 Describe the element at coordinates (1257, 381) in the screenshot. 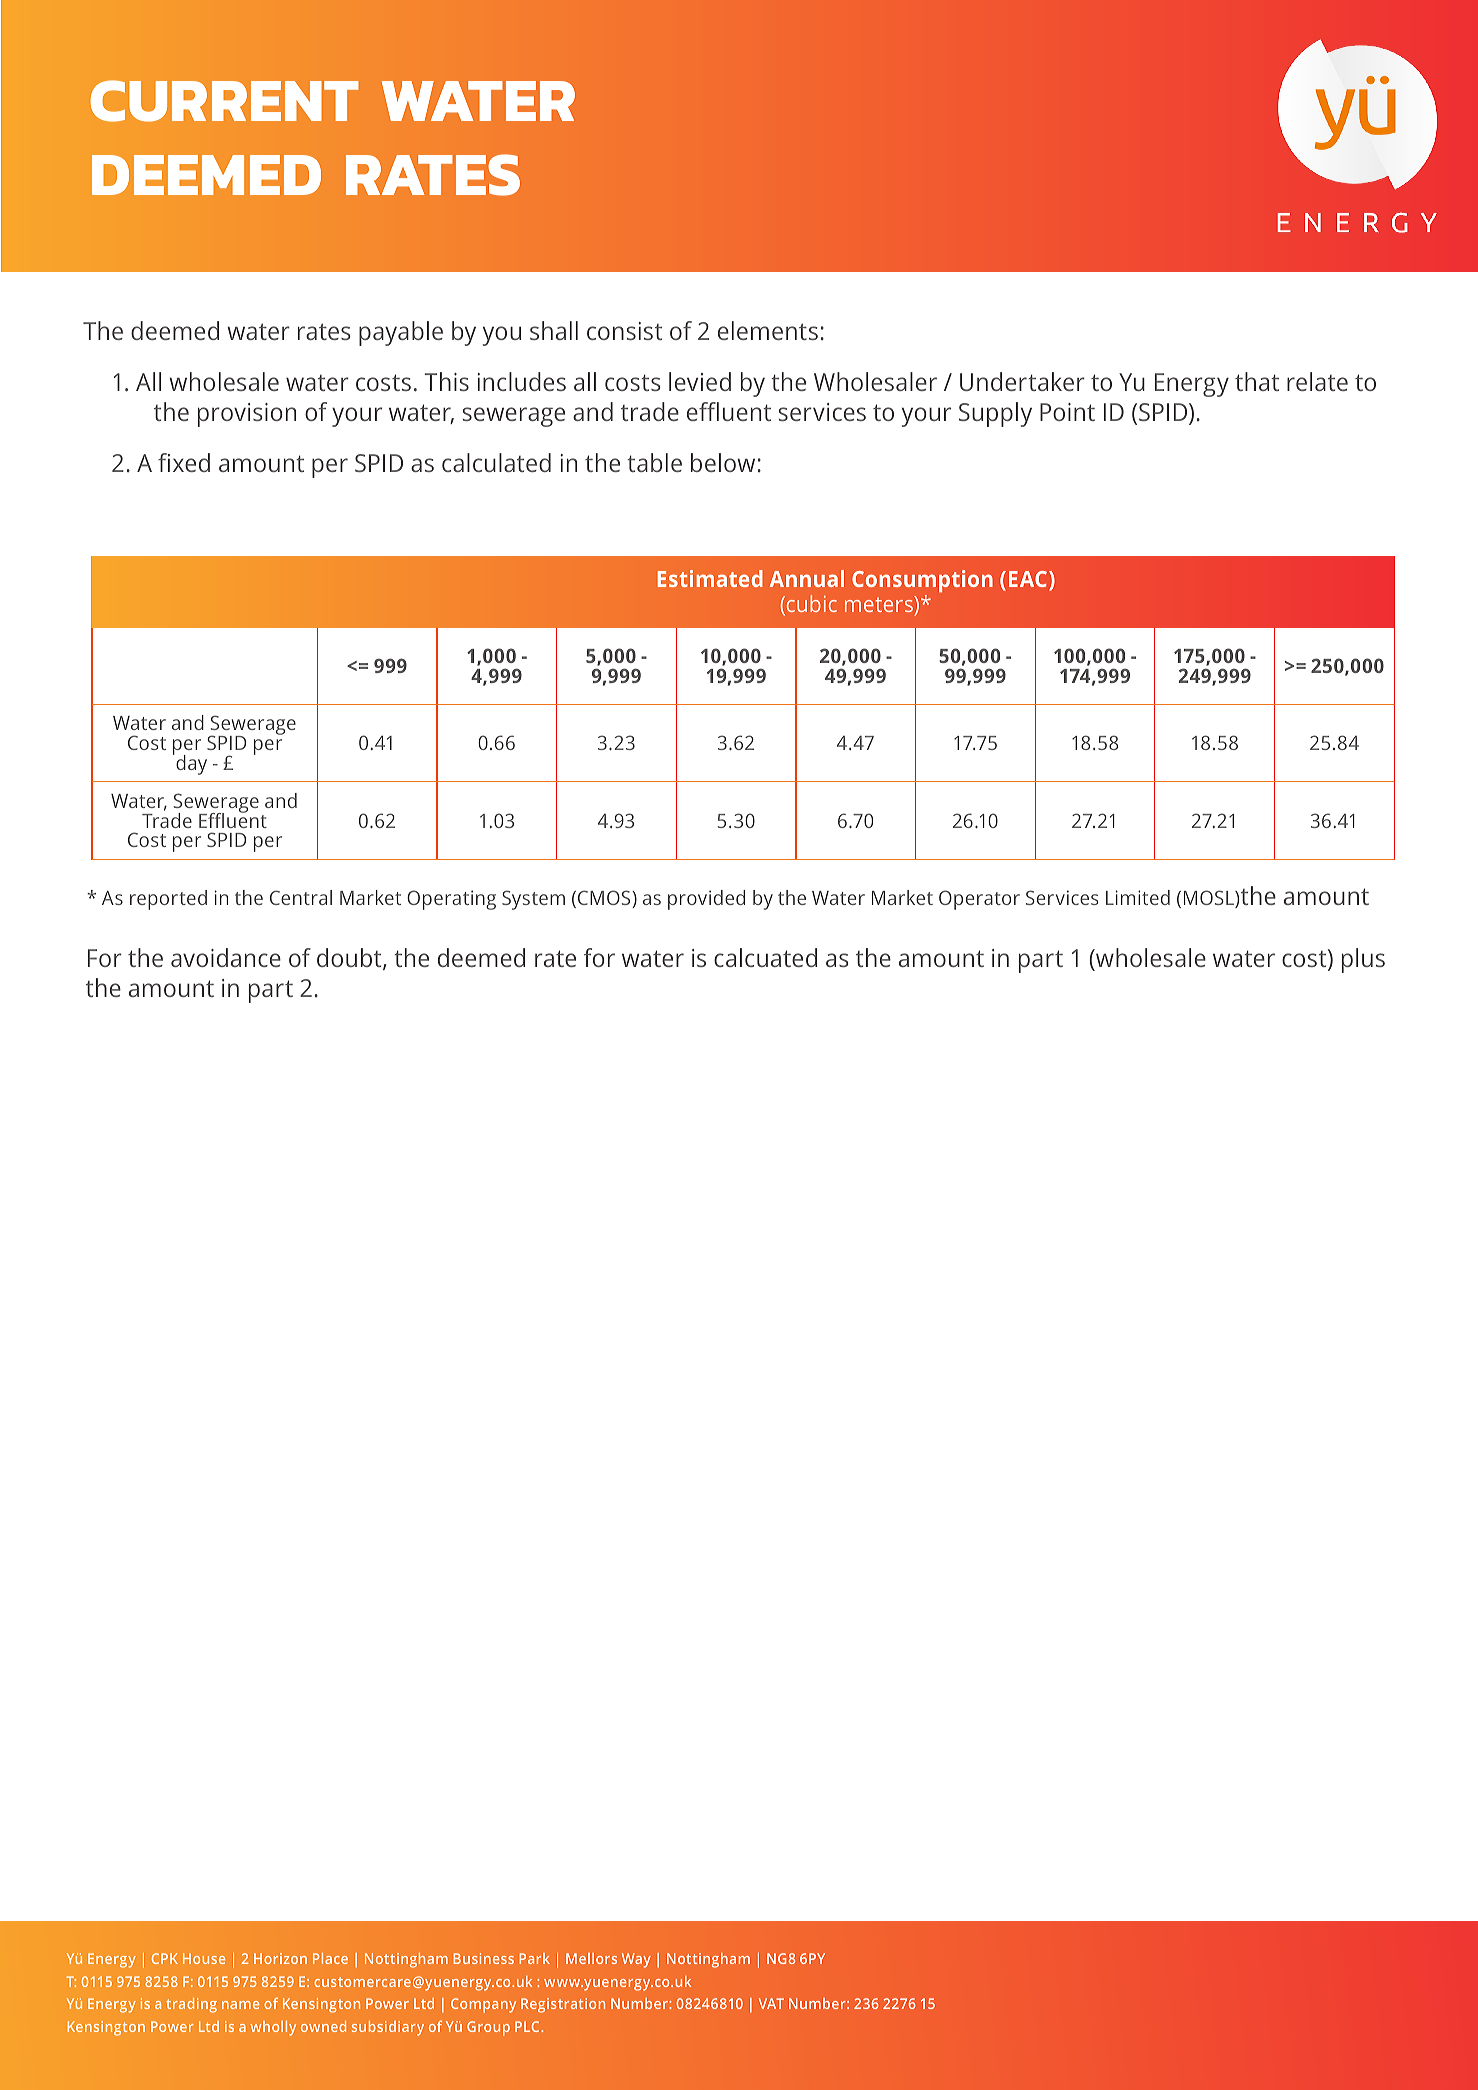

I see `that` at that location.
